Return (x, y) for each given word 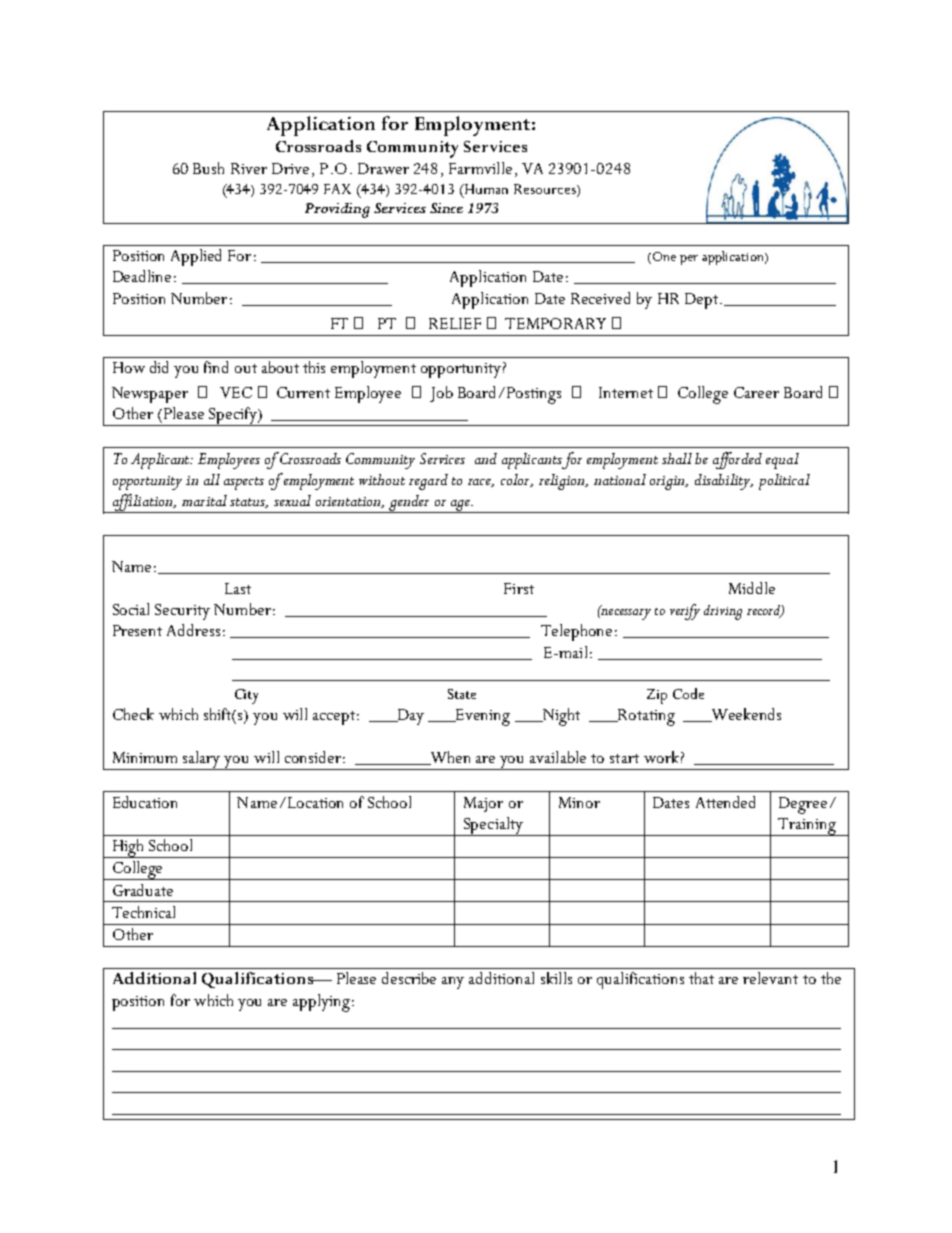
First (519, 588)
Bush (208, 168)
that (701, 978)
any (453, 983)
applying (321, 1003)
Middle (752, 588)
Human (485, 189)
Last (238, 588)
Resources (546, 189)
